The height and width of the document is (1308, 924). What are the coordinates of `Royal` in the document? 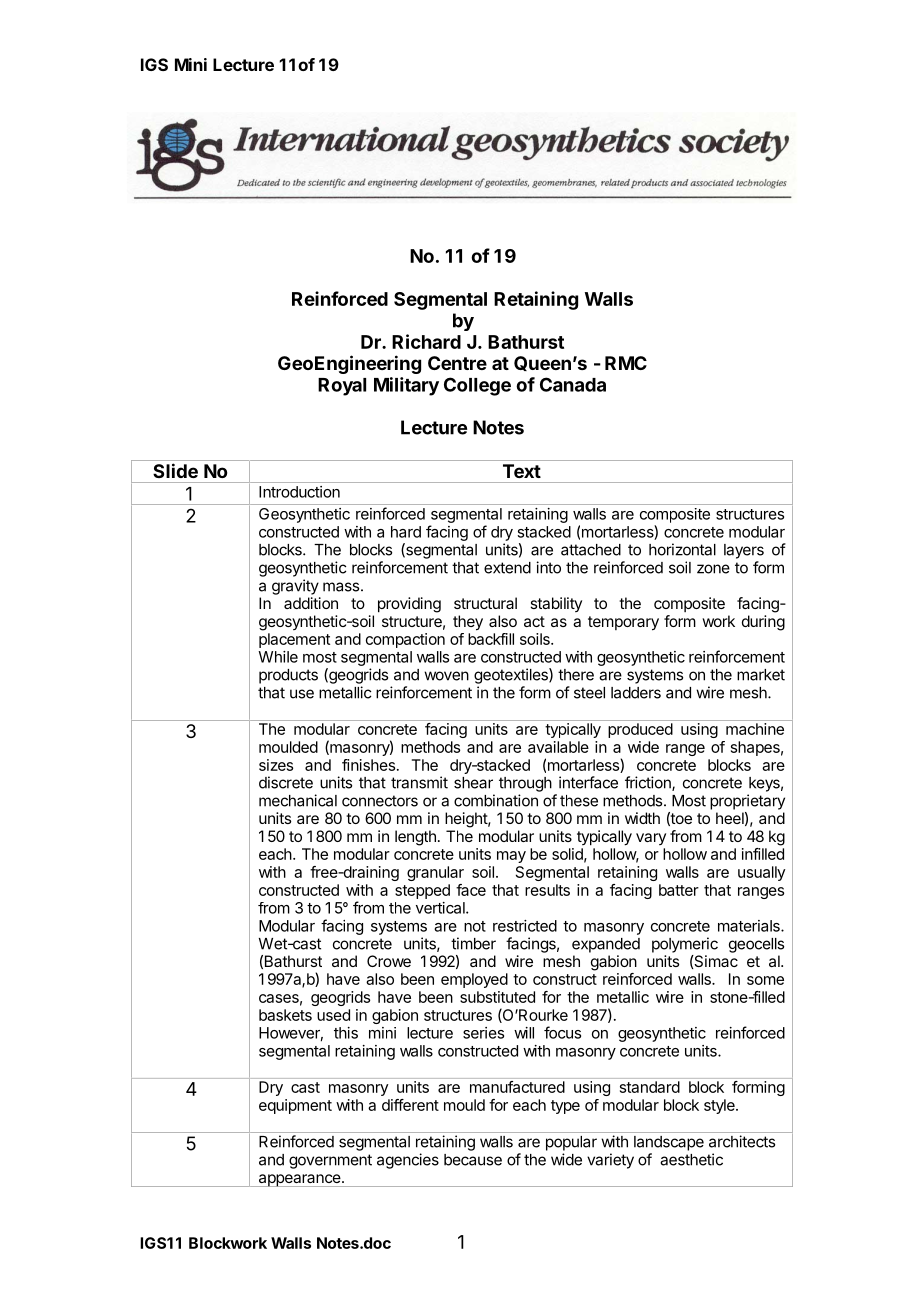 It's located at (342, 387).
